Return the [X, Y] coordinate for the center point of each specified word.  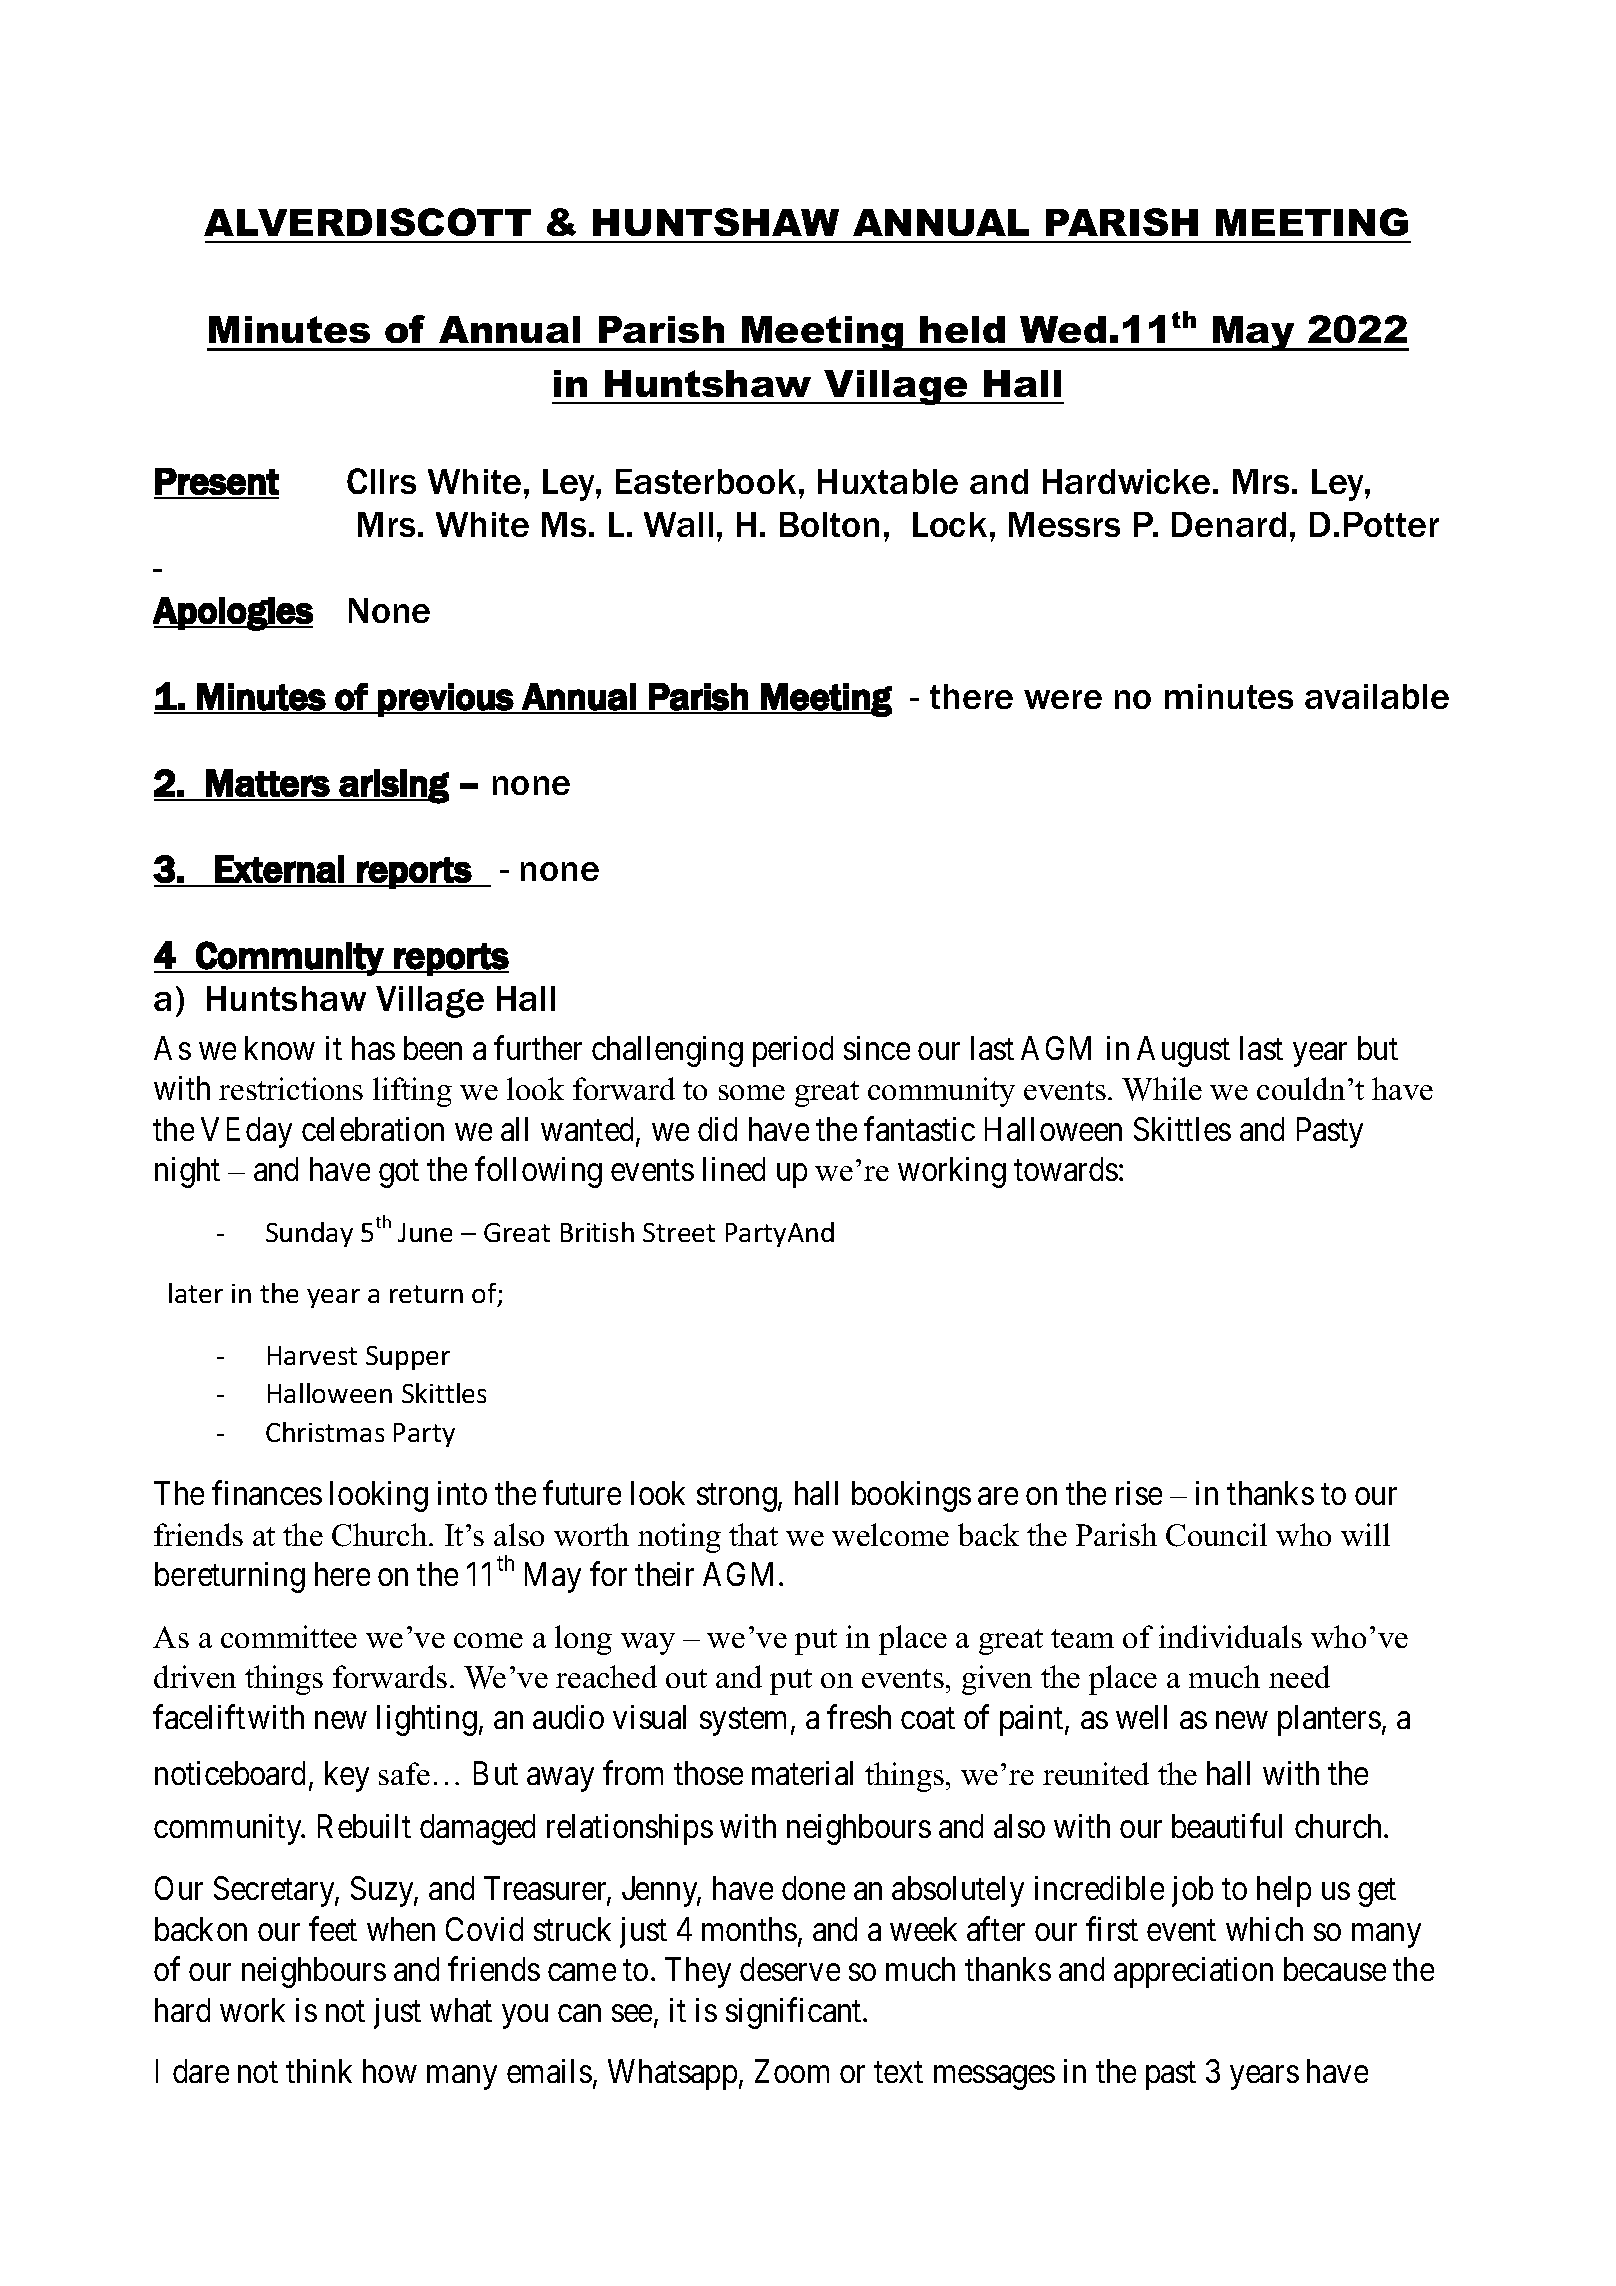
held [962, 329]
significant [795, 2013]
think [319, 2071]
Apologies [233, 614]
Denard [1229, 524]
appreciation [1193, 1972]
